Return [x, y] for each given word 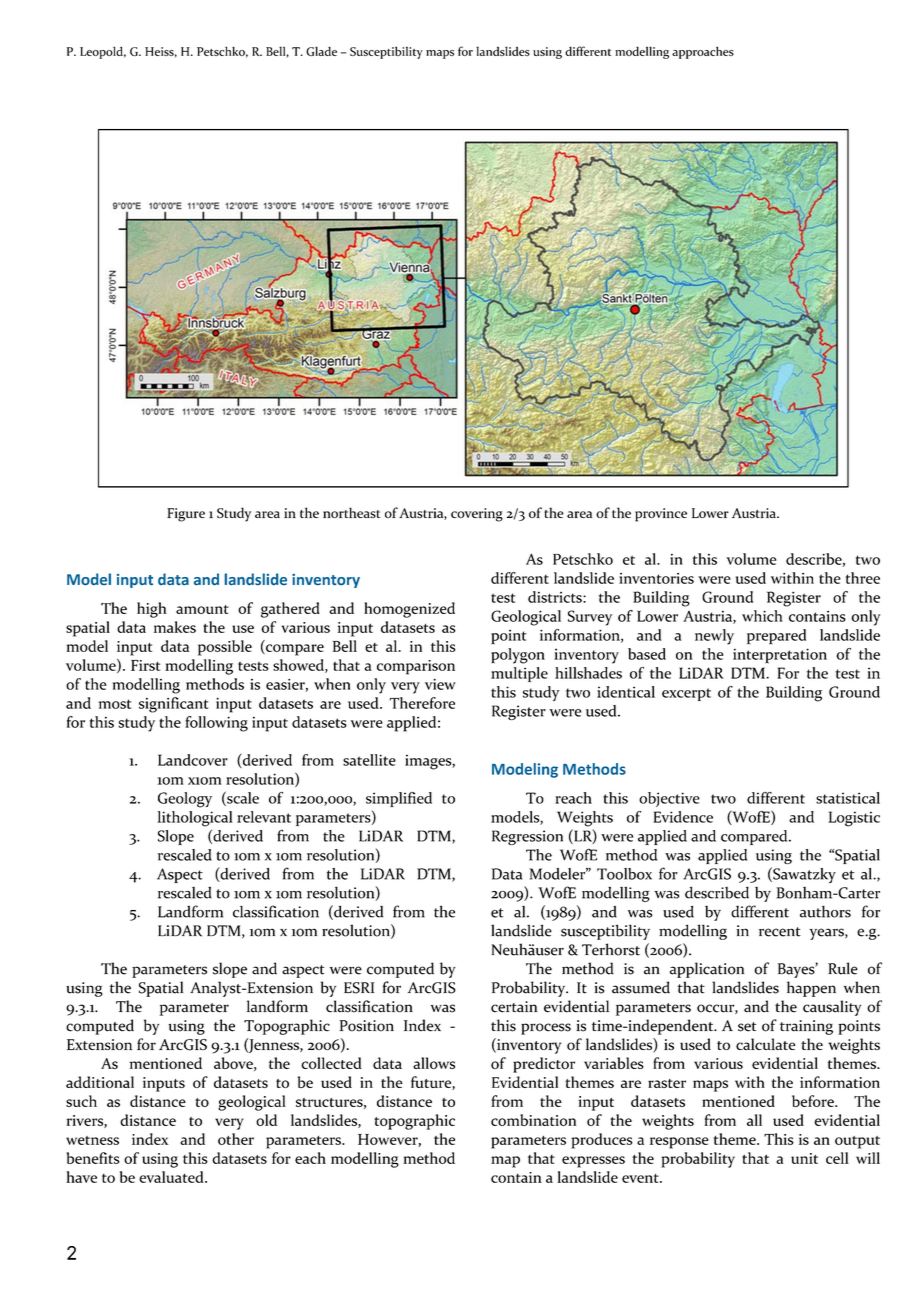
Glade [321, 51]
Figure [186, 515]
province [661, 515]
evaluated [172, 1177]
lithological [195, 819]
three [863, 578]
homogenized [409, 610]
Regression [527, 837]
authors [825, 911]
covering [477, 515]
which [762, 616]
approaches [703, 52]
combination [533, 1120]
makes [175, 627]
